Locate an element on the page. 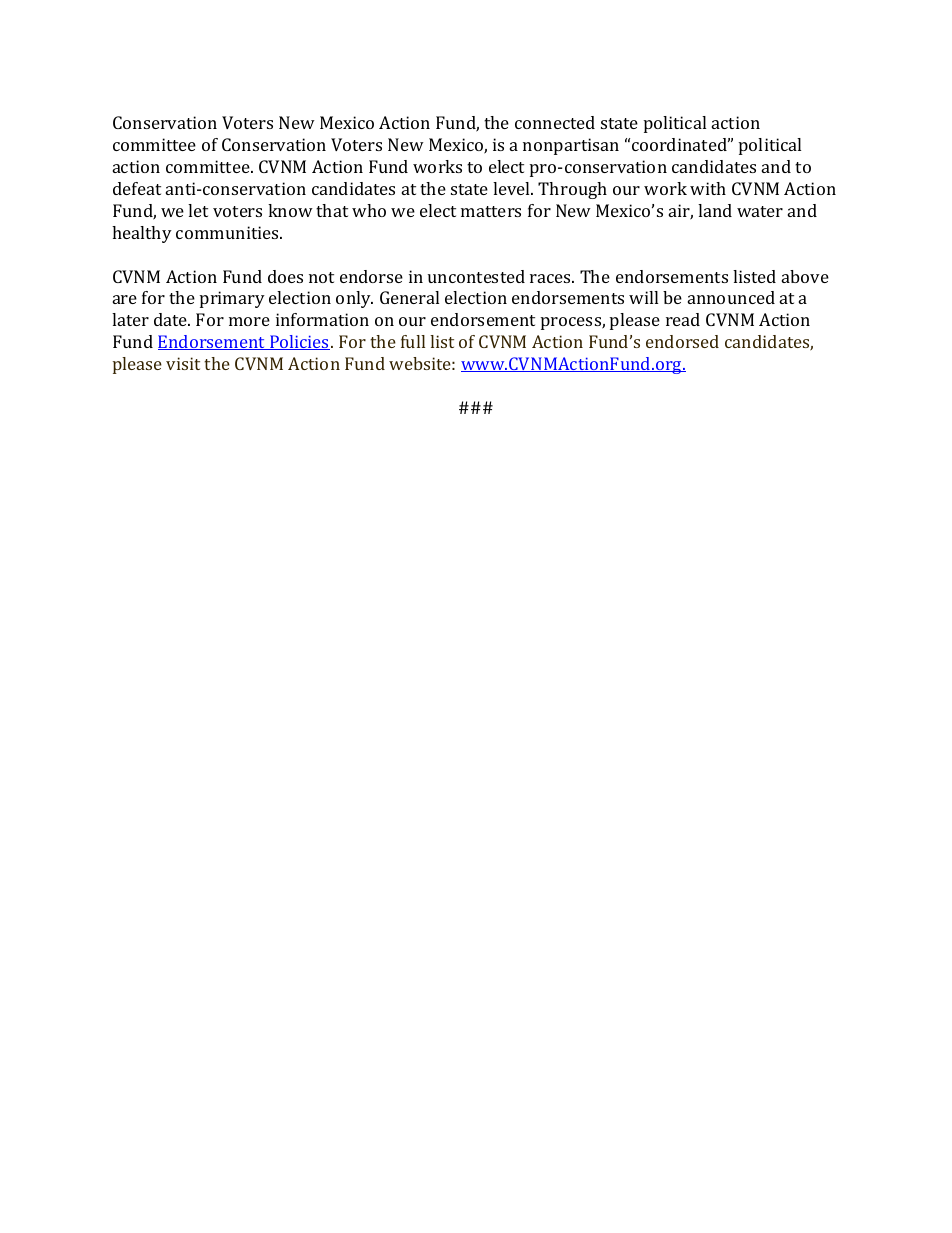 This document has width=952, height=1233. primary is located at coordinates (232, 299).
